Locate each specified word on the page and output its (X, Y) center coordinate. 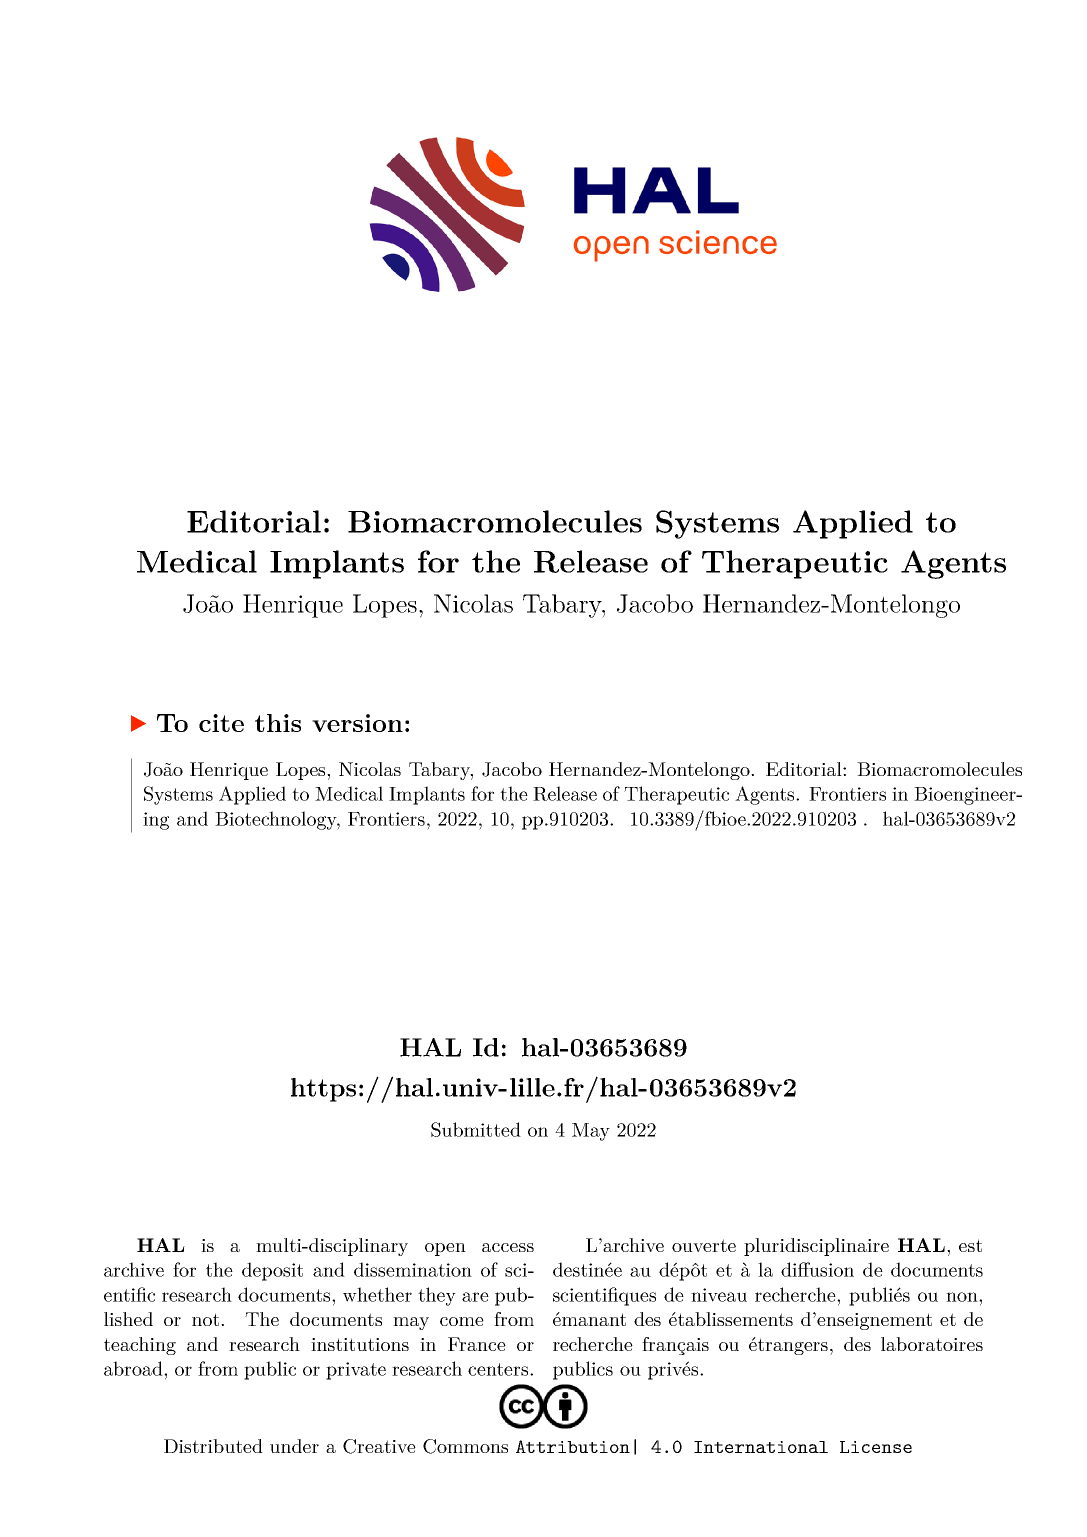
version (357, 723)
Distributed (213, 1446)
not (207, 1319)
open (445, 1249)
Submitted (476, 1129)
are (475, 1297)
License (876, 1447)
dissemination (413, 1269)
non (963, 1297)
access (508, 1247)
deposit (272, 1271)
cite (221, 723)
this (278, 723)
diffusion (817, 1269)
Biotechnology (277, 820)
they (437, 1296)
